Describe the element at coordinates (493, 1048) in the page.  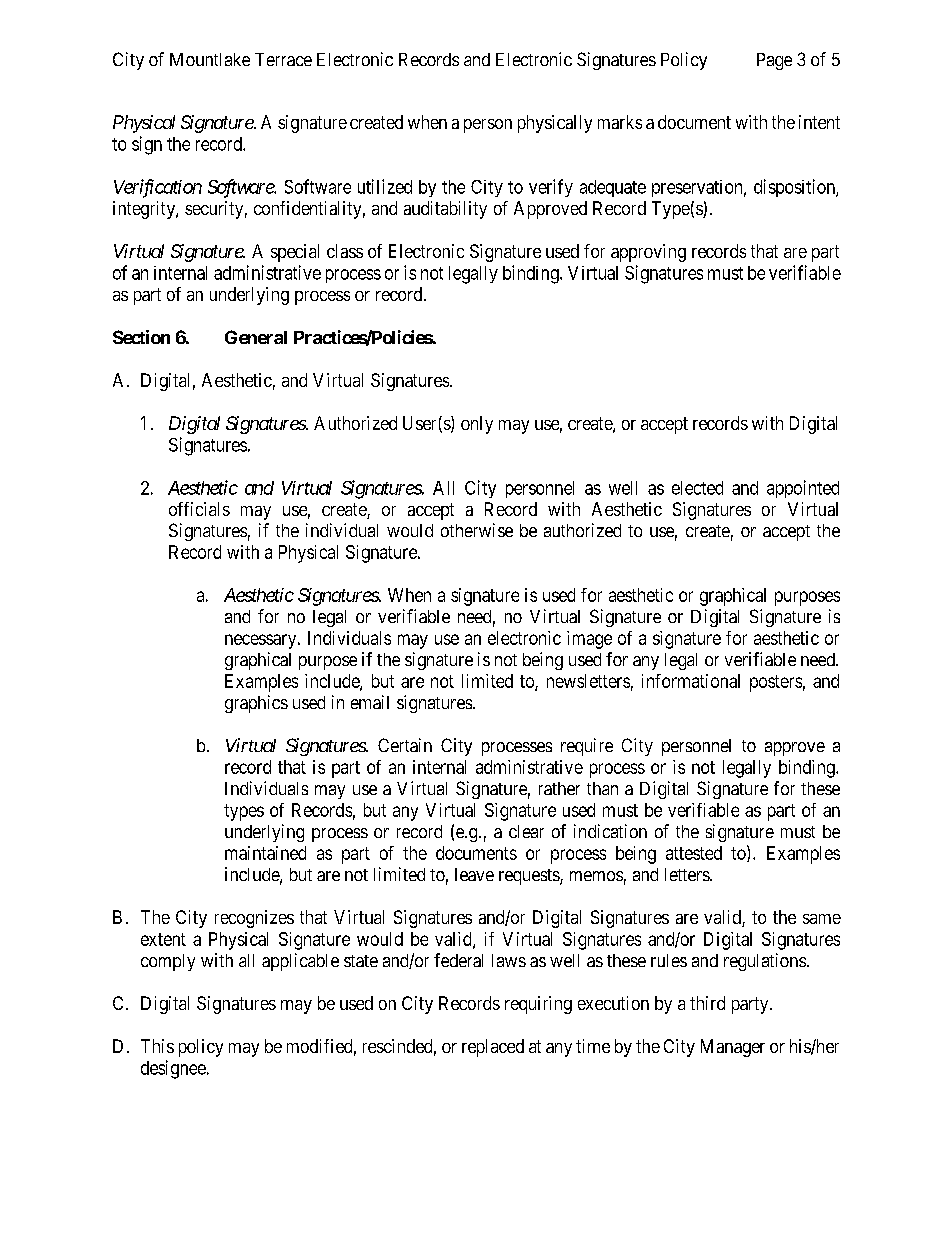
I see `replaced` at that location.
